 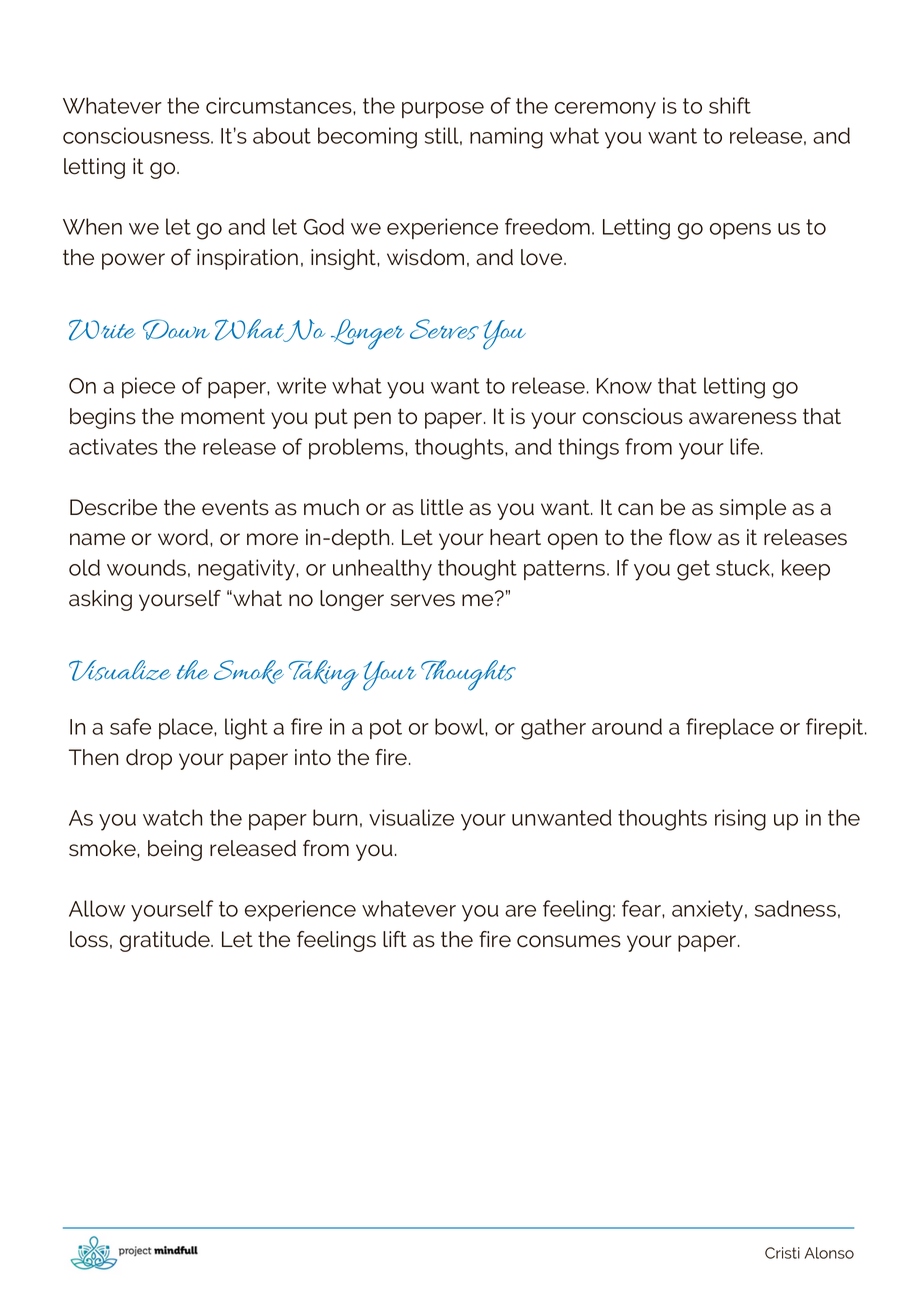 What do you see at coordinates (148, 387) in the screenshot?
I see `piece` at bounding box center [148, 387].
